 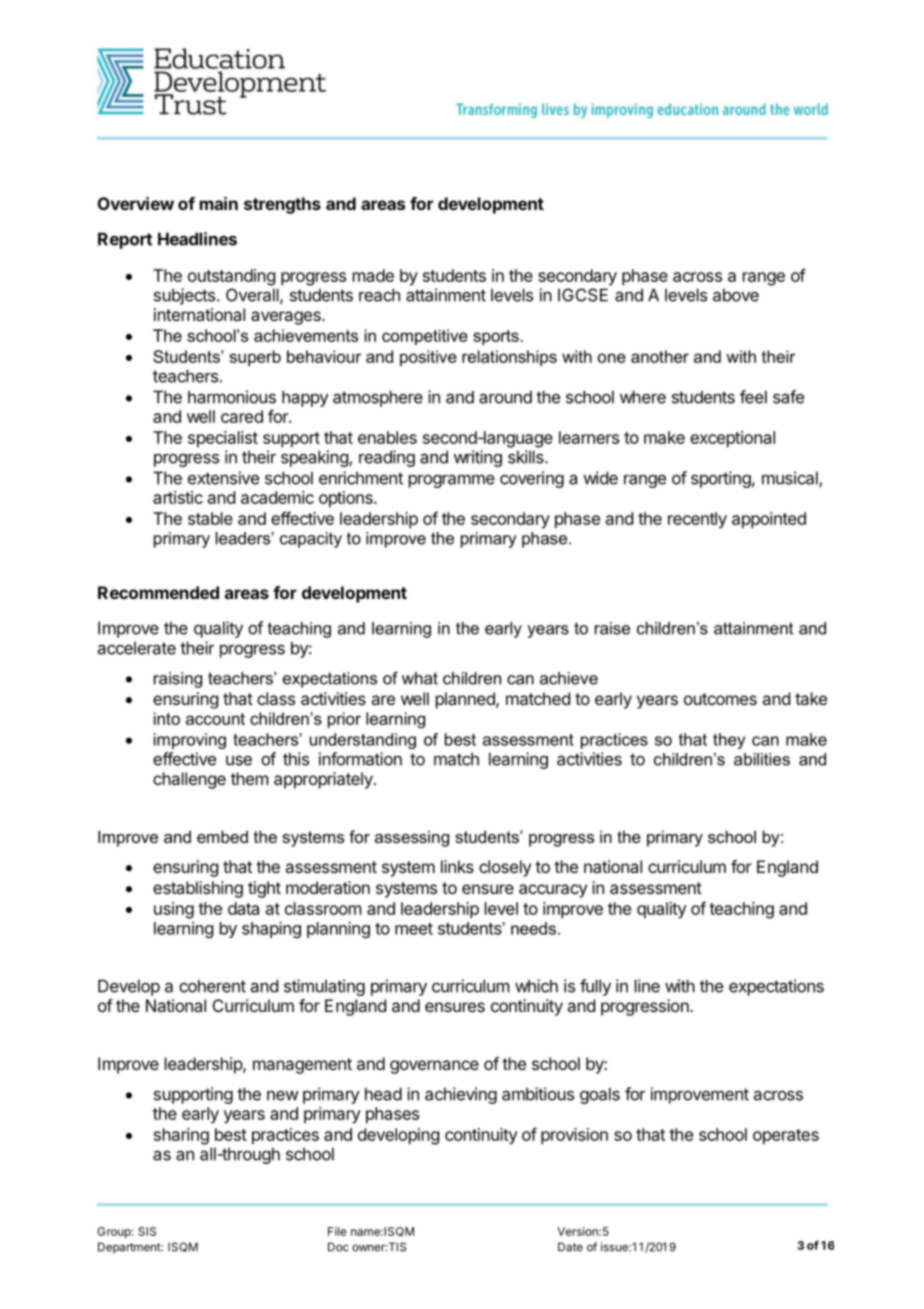 I want to click on extensive, so click(x=223, y=478).
